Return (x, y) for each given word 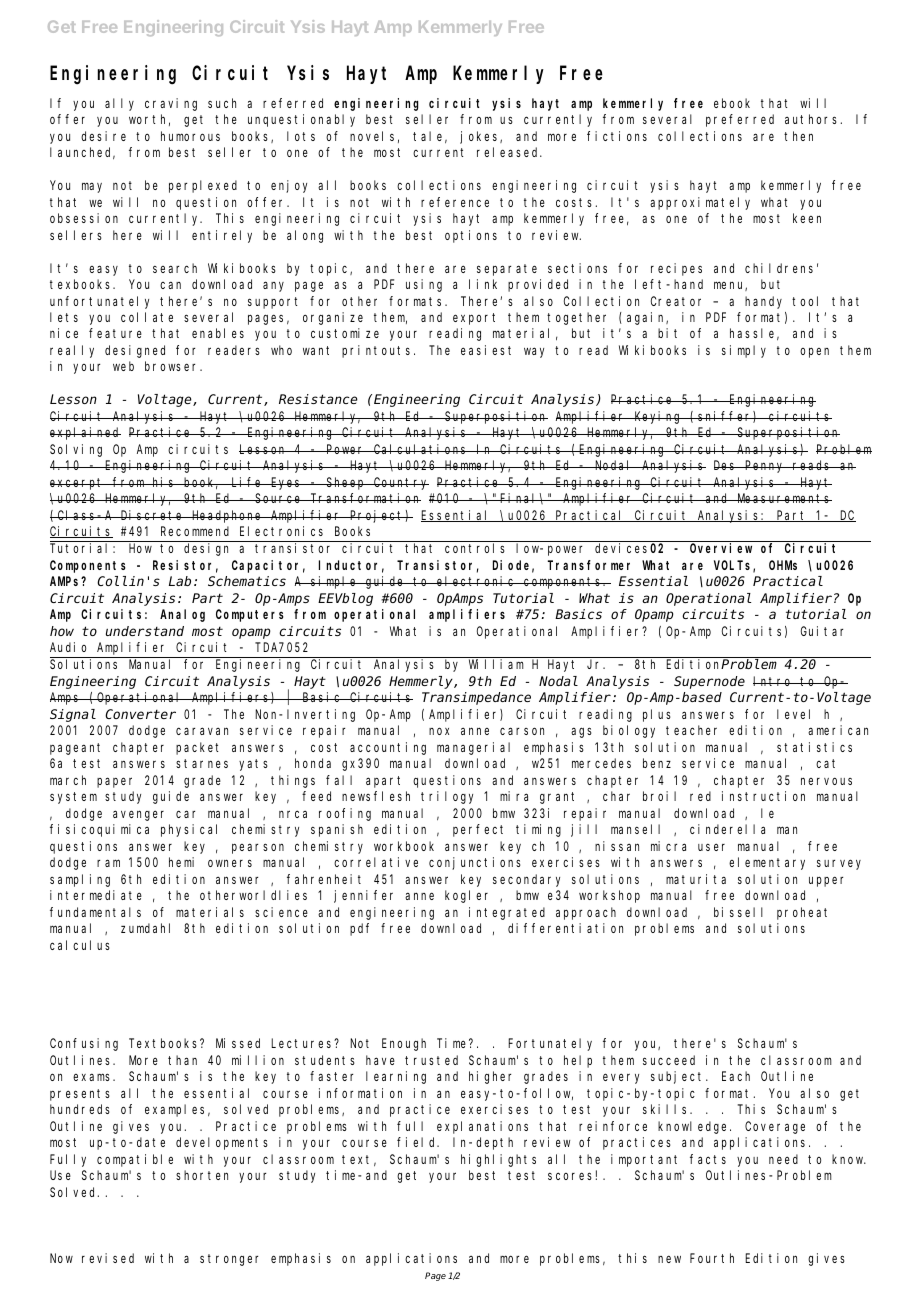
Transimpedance (476, 698)
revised (108, 1258)
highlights (498, 1160)
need (783, 1159)
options (471, 236)
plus (657, 715)
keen (807, 218)
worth (149, 120)
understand (145, 631)
